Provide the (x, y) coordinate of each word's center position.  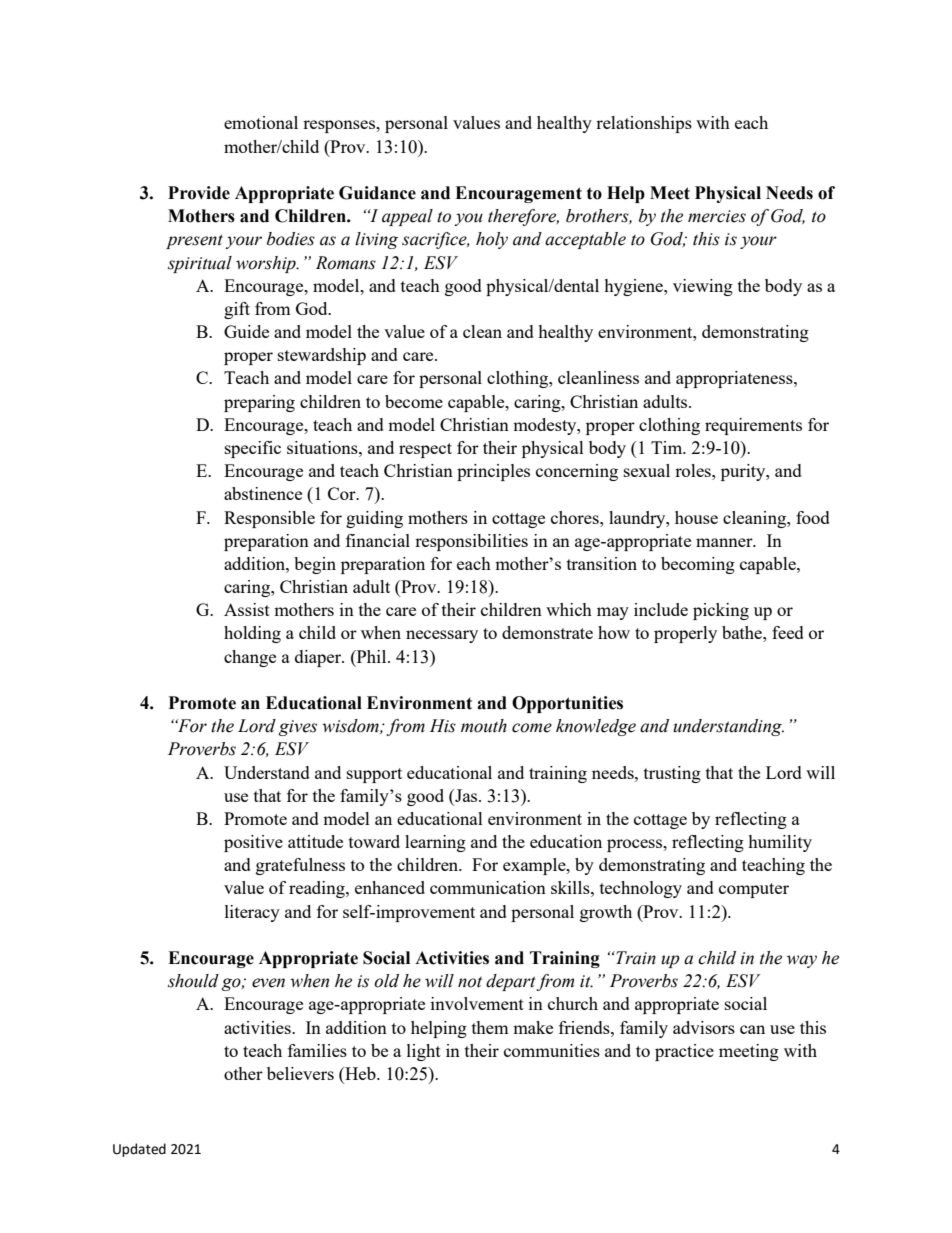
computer (754, 890)
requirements (753, 426)
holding (252, 634)
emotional (261, 122)
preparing (259, 403)
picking (721, 611)
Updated (139, 1150)
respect (425, 450)
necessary (442, 636)
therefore (523, 217)
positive (253, 843)
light (424, 1052)
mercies (717, 216)
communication (488, 887)
